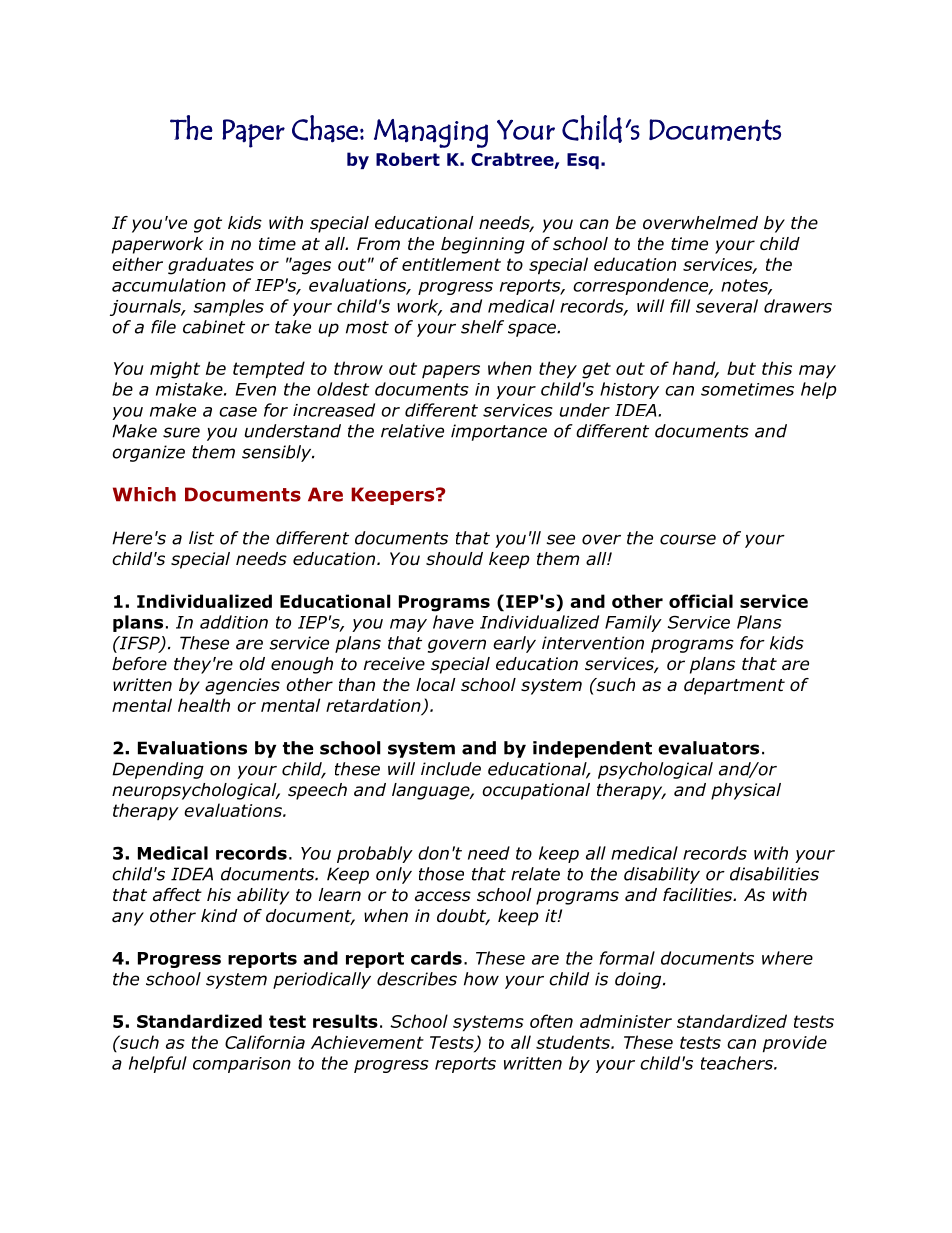 The height and width of the document is (1233, 952). Describe the element at coordinates (583, 161) in the document. I see `Esq` at that location.
